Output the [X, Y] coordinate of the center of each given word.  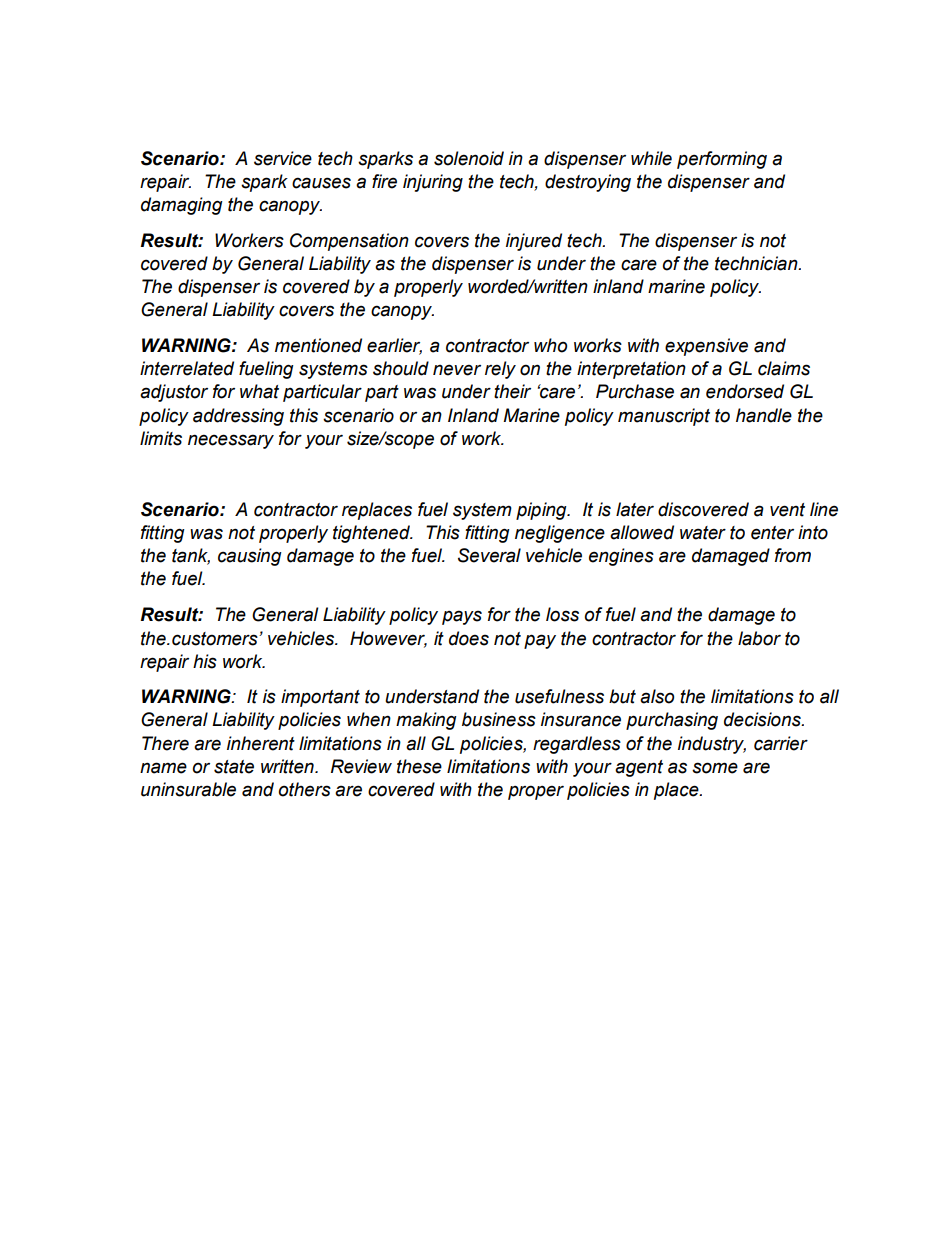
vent [787, 510]
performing [722, 160]
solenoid [469, 158]
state [234, 767]
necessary [231, 441]
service [283, 158]
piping [542, 511]
